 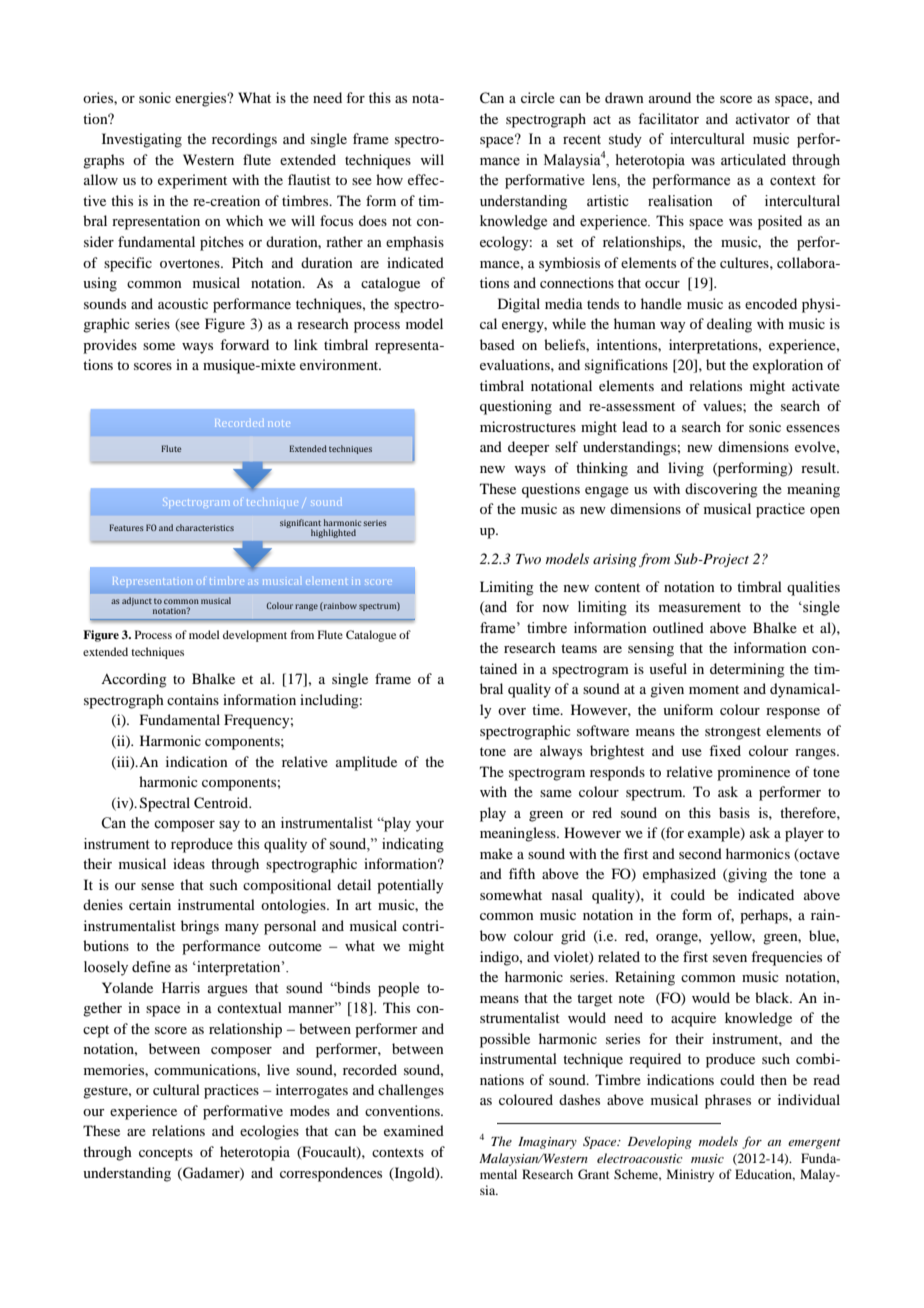 I want to click on circle, so click(x=538, y=97).
